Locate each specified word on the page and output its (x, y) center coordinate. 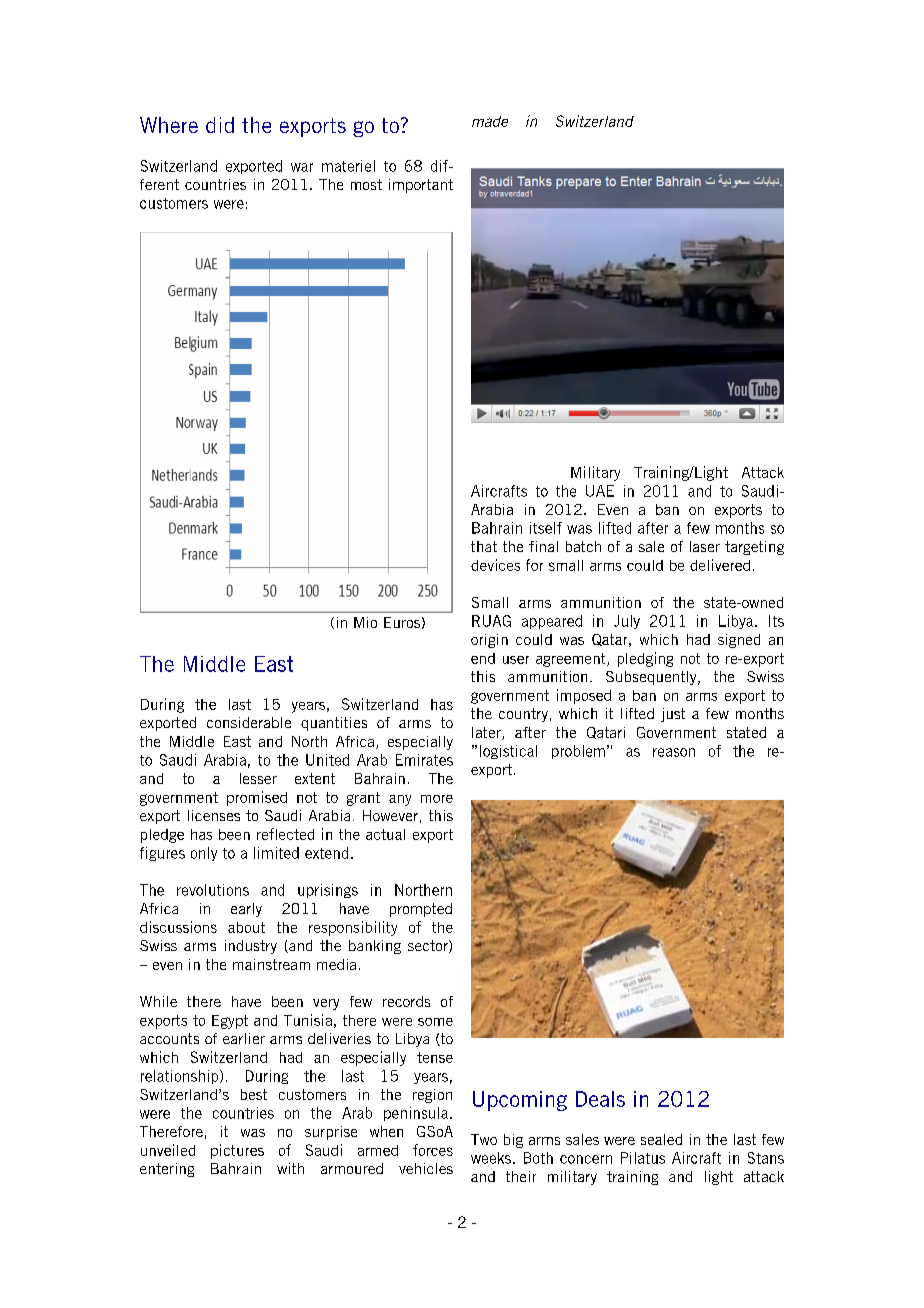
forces (433, 1150)
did (220, 125)
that (484, 546)
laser (705, 546)
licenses (214, 815)
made (490, 121)
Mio (365, 622)
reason (674, 752)
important (421, 186)
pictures (237, 1151)
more (437, 799)
